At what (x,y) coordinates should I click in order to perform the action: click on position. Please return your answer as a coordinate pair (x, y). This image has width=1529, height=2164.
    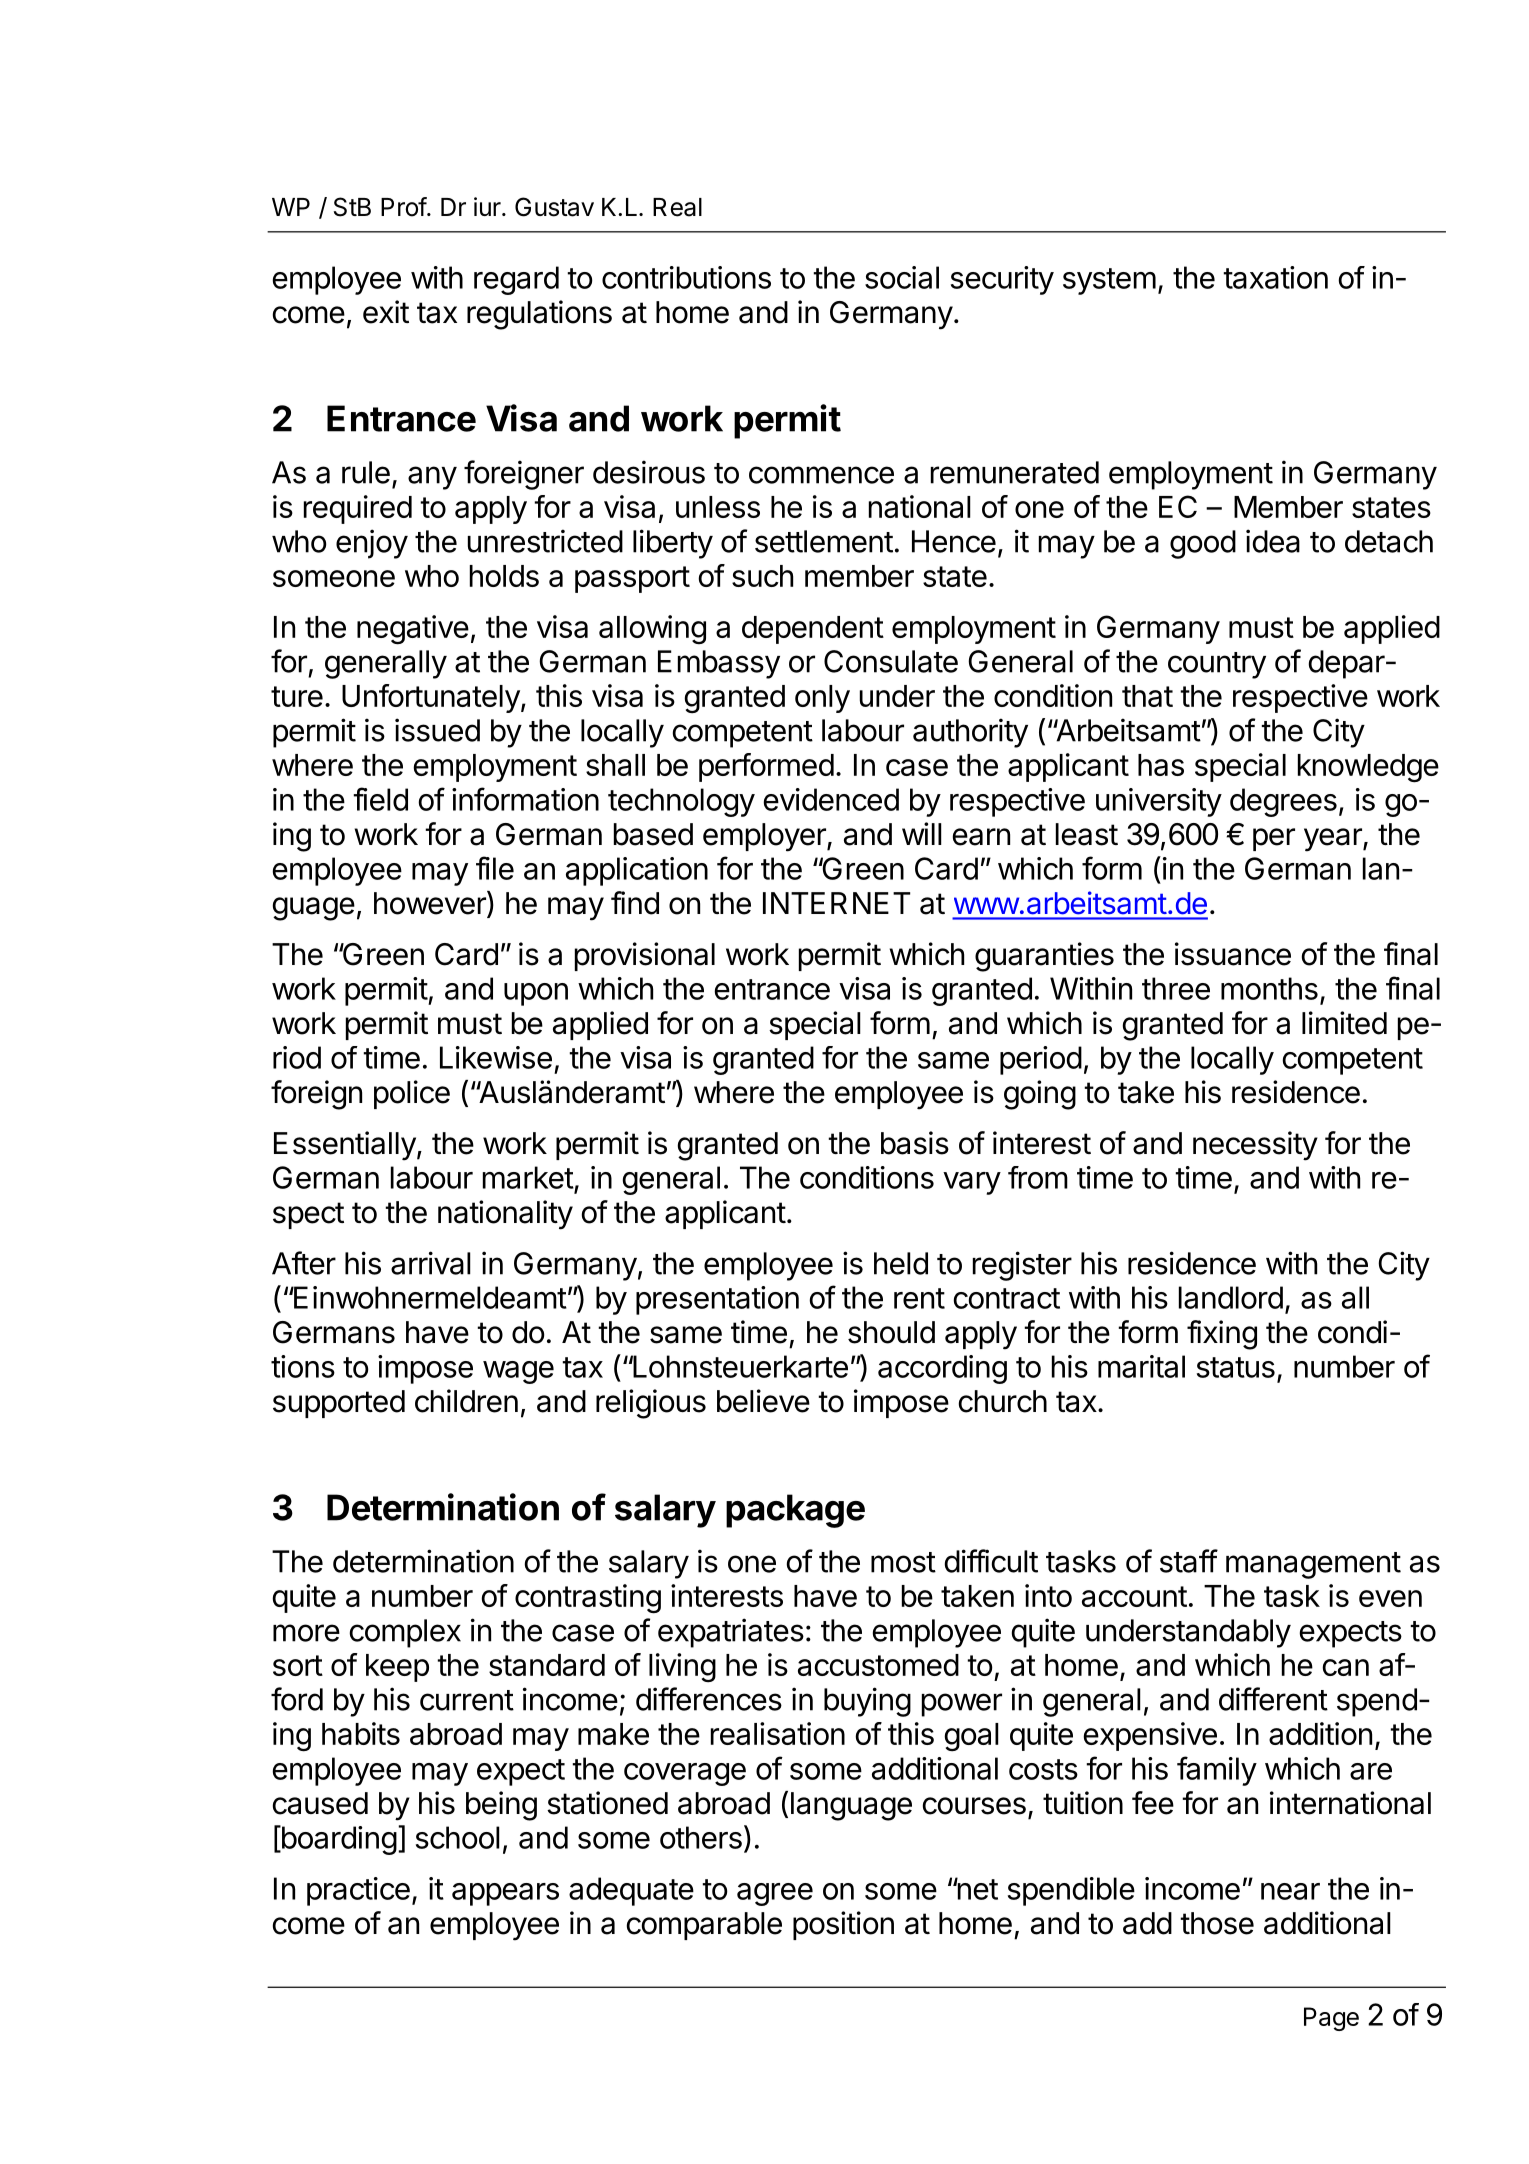
    Looking at the image, I should click on (843, 1925).
